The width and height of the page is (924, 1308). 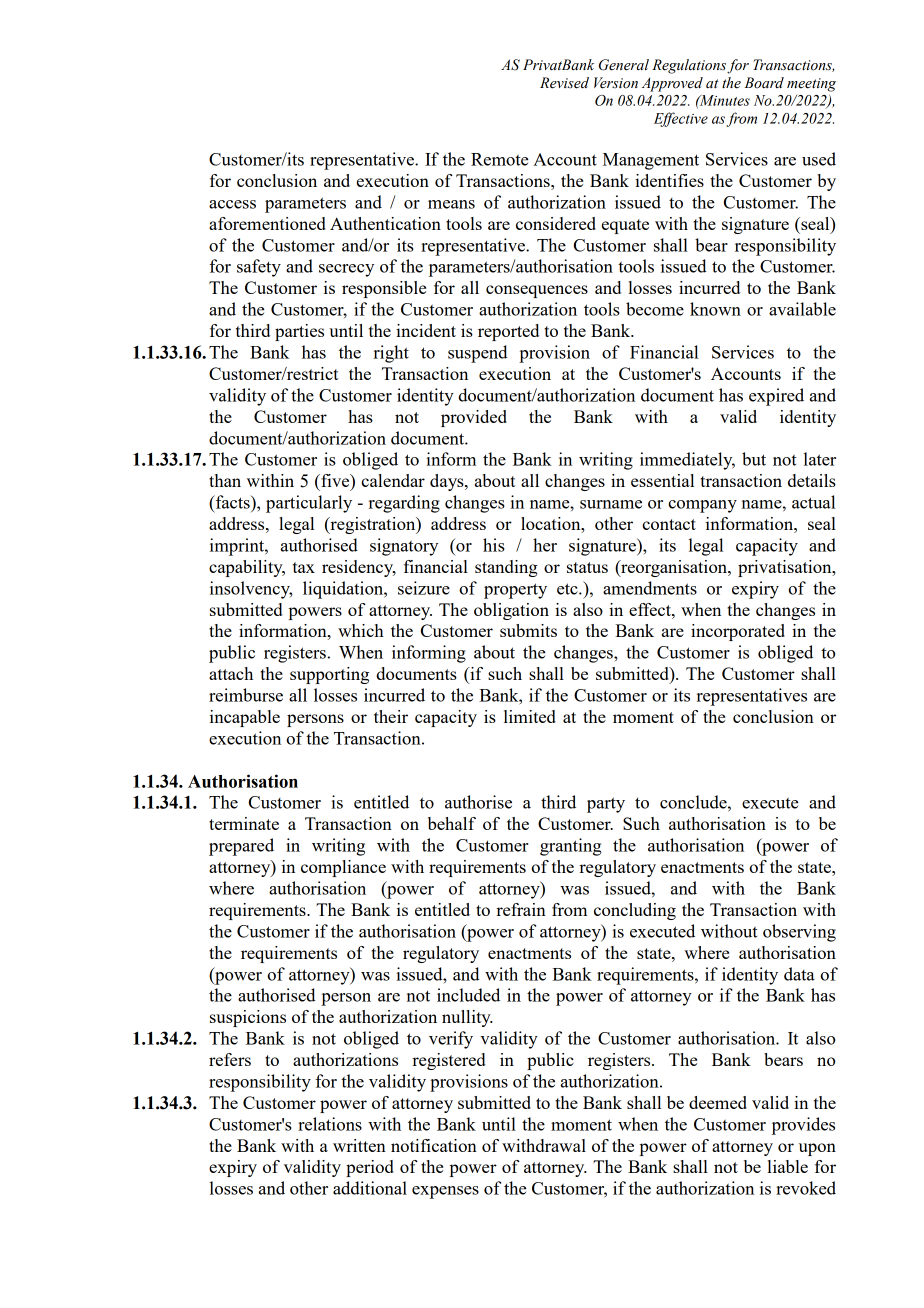 What do you see at coordinates (764, 83) in the page?
I see `Board` at bounding box center [764, 83].
